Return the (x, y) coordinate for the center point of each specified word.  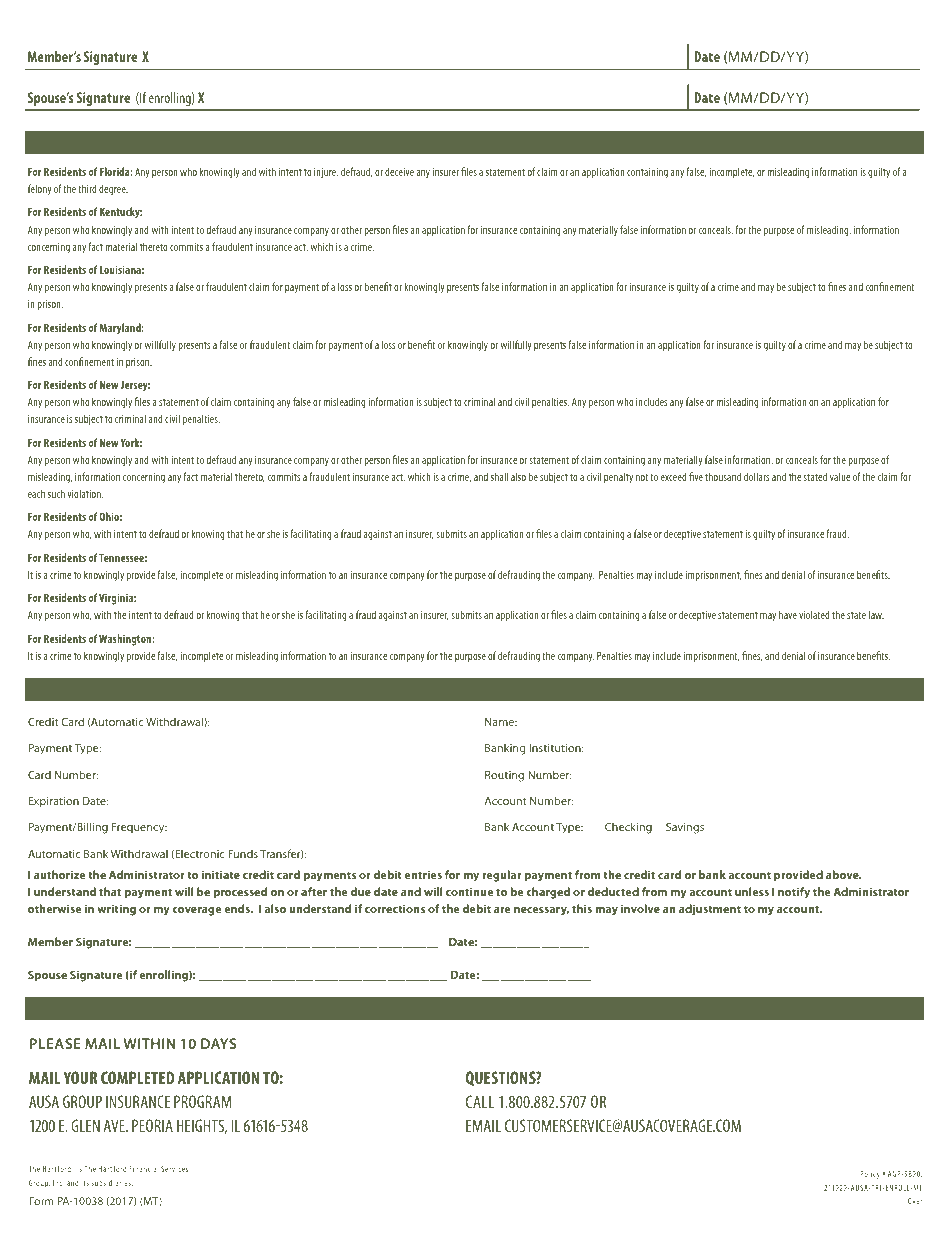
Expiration (54, 802)
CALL (480, 1101)
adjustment (710, 910)
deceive (399, 171)
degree (113, 190)
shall (499, 476)
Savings (685, 828)
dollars (757, 476)
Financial (143, 1168)
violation (85, 493)
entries (423, 874)
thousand (723, 476)
